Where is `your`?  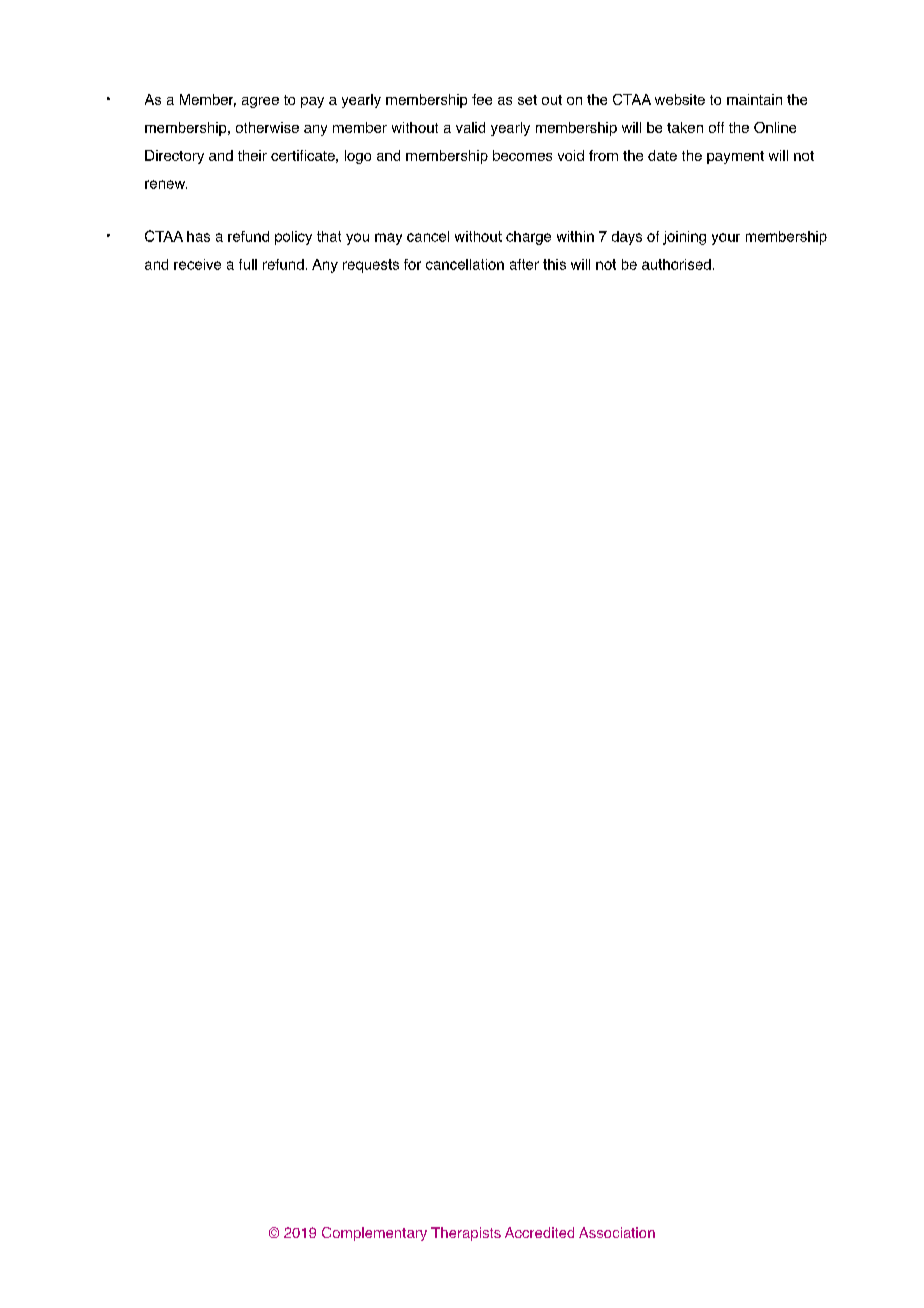
your is located at coordinates (726, 239).
